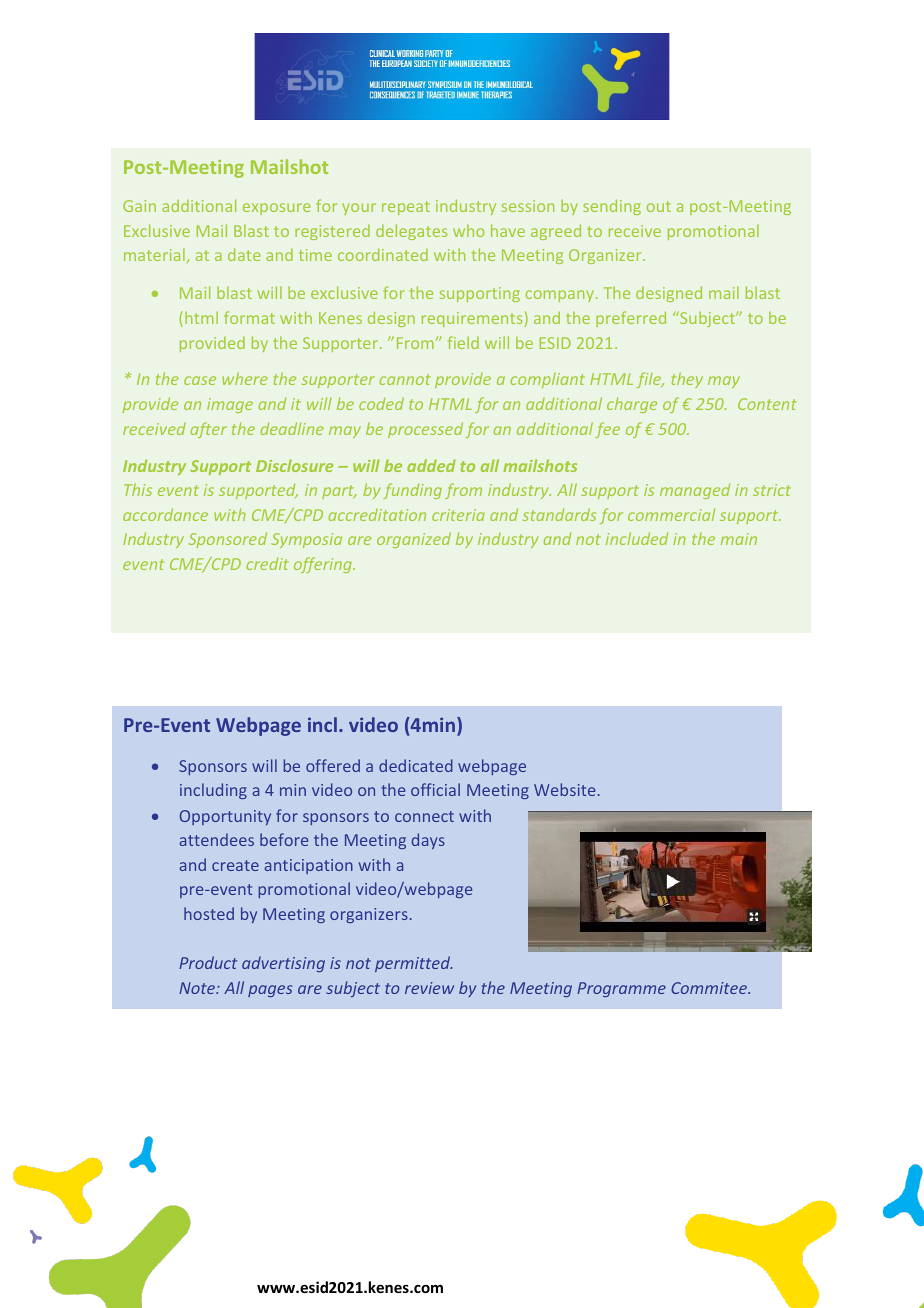 This screenshot has width=924, height=1308. What do you see at coordinates (659, 206) in the screenshot?
I see `out` at bounding box center [659, 206].
